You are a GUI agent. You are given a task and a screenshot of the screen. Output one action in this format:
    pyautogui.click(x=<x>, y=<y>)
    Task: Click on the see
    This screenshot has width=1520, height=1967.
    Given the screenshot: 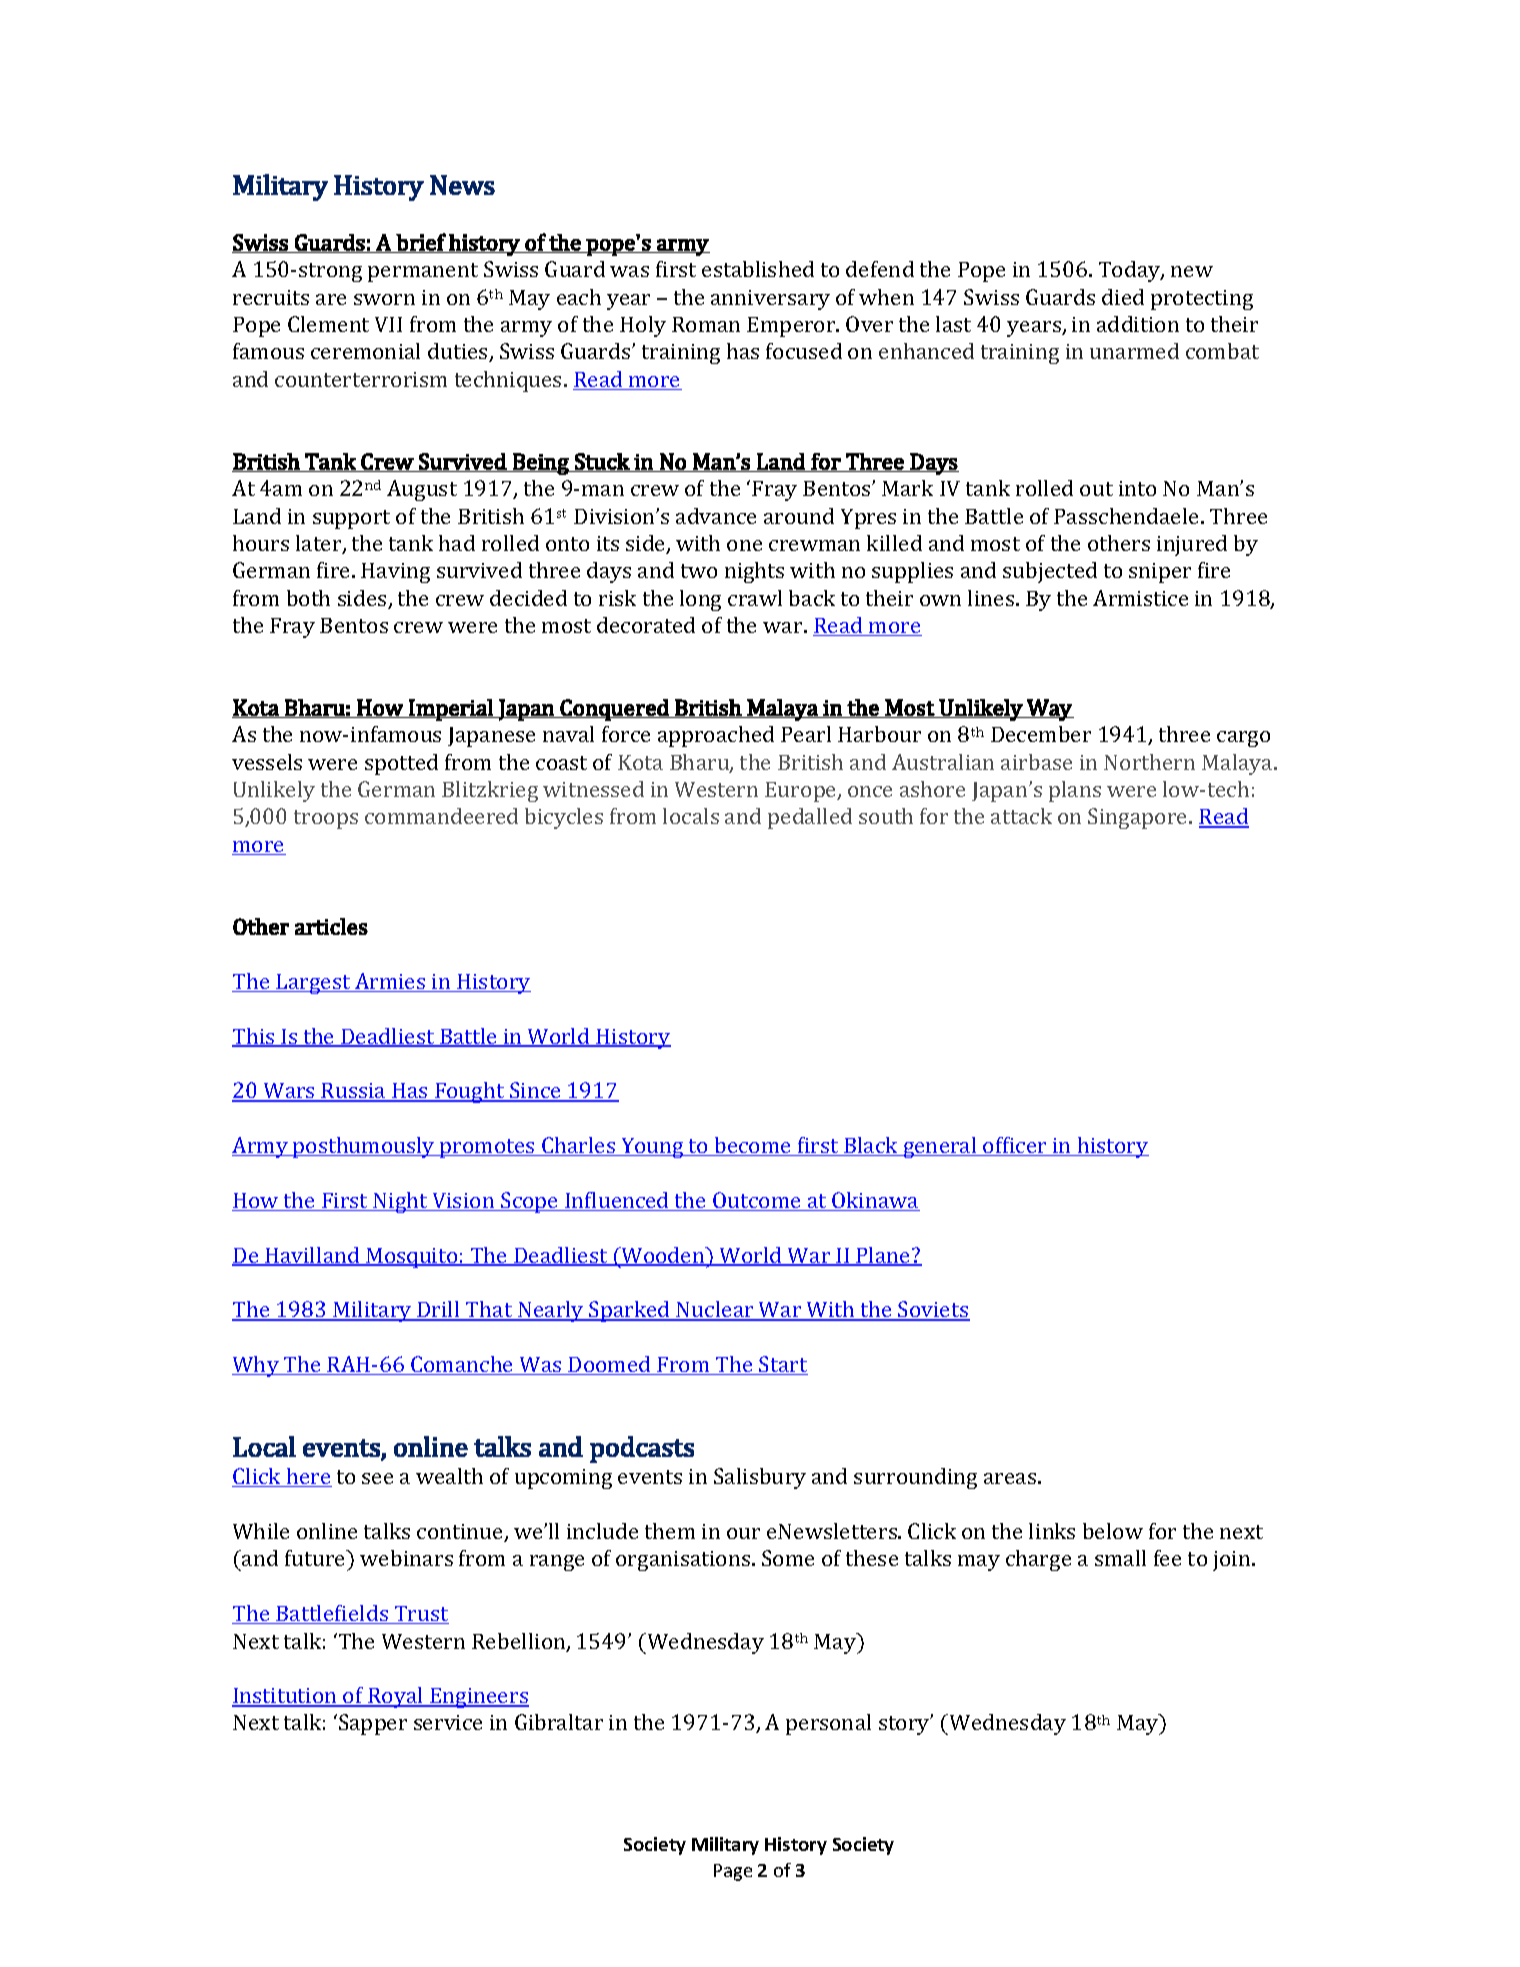 What is the action you would take?
    pyautogui.click(x=377, y=1478)
